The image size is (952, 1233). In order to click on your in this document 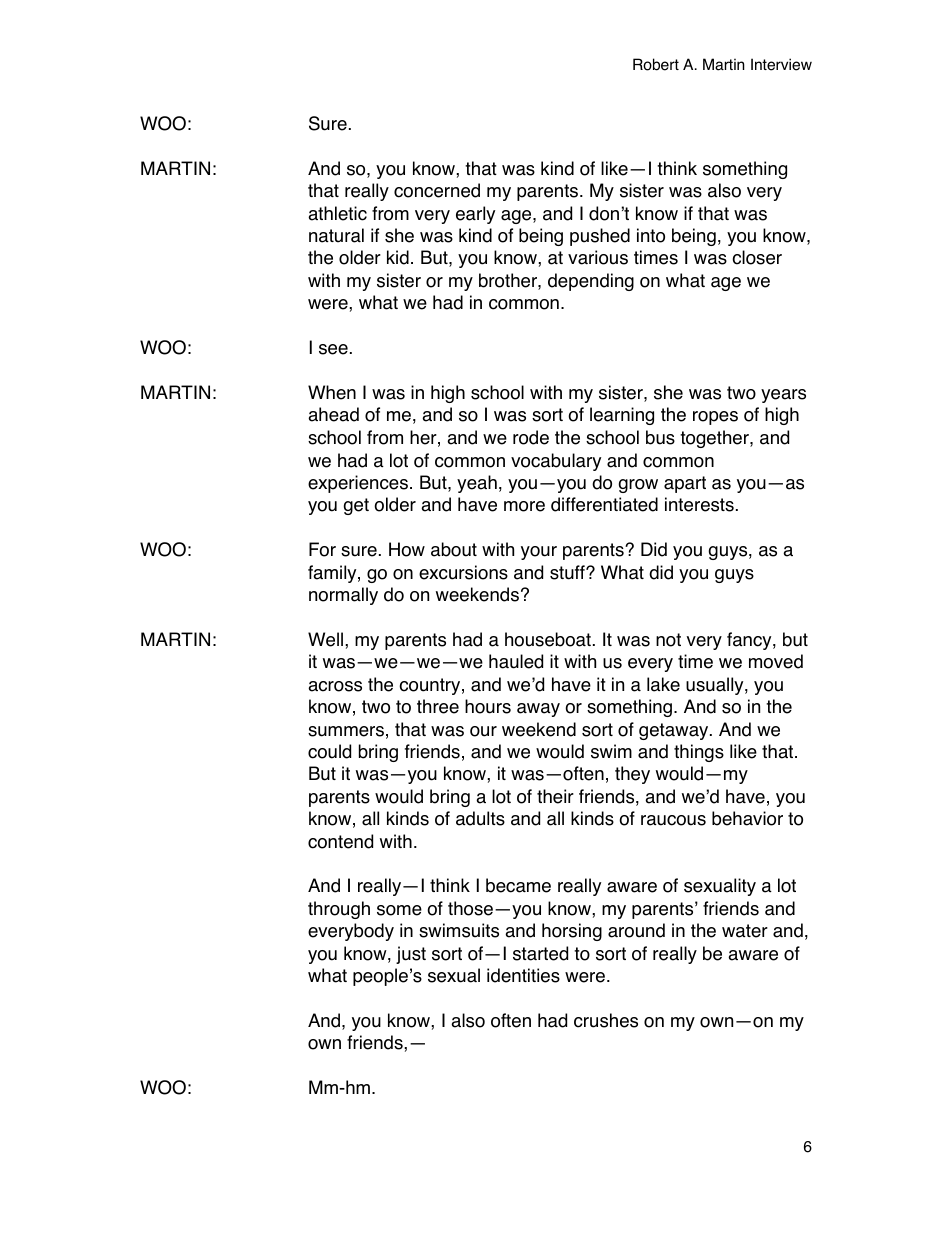, I will do `click(539, 553)`.
